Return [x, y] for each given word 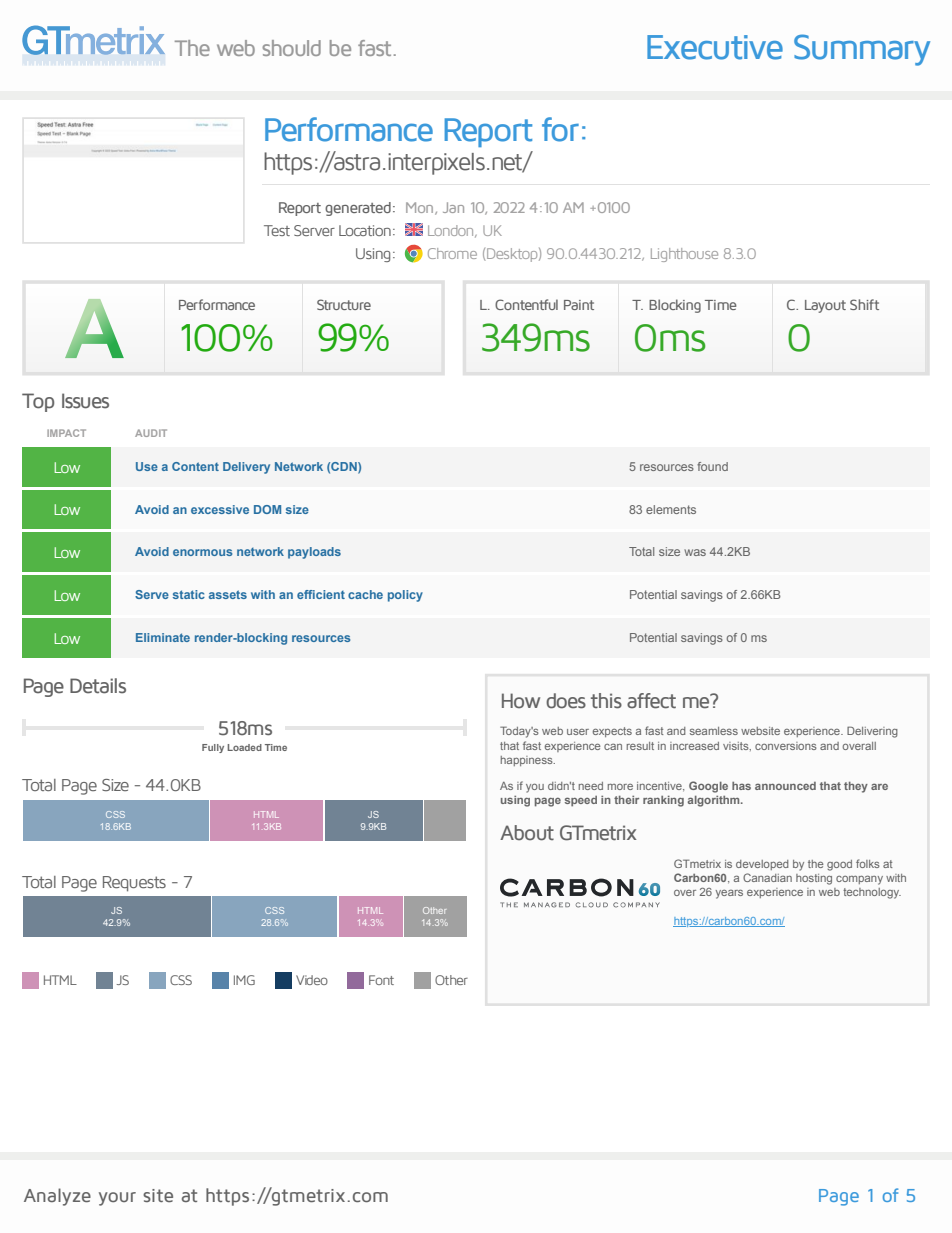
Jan [453, 207]
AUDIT [151, 433]
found [712, 466]
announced [785, 786]
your [117, 1199]
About [527, 833]
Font [381, 980]
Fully [213, 748]
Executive [715, 47]
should [291, 48]
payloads [314, 553]
